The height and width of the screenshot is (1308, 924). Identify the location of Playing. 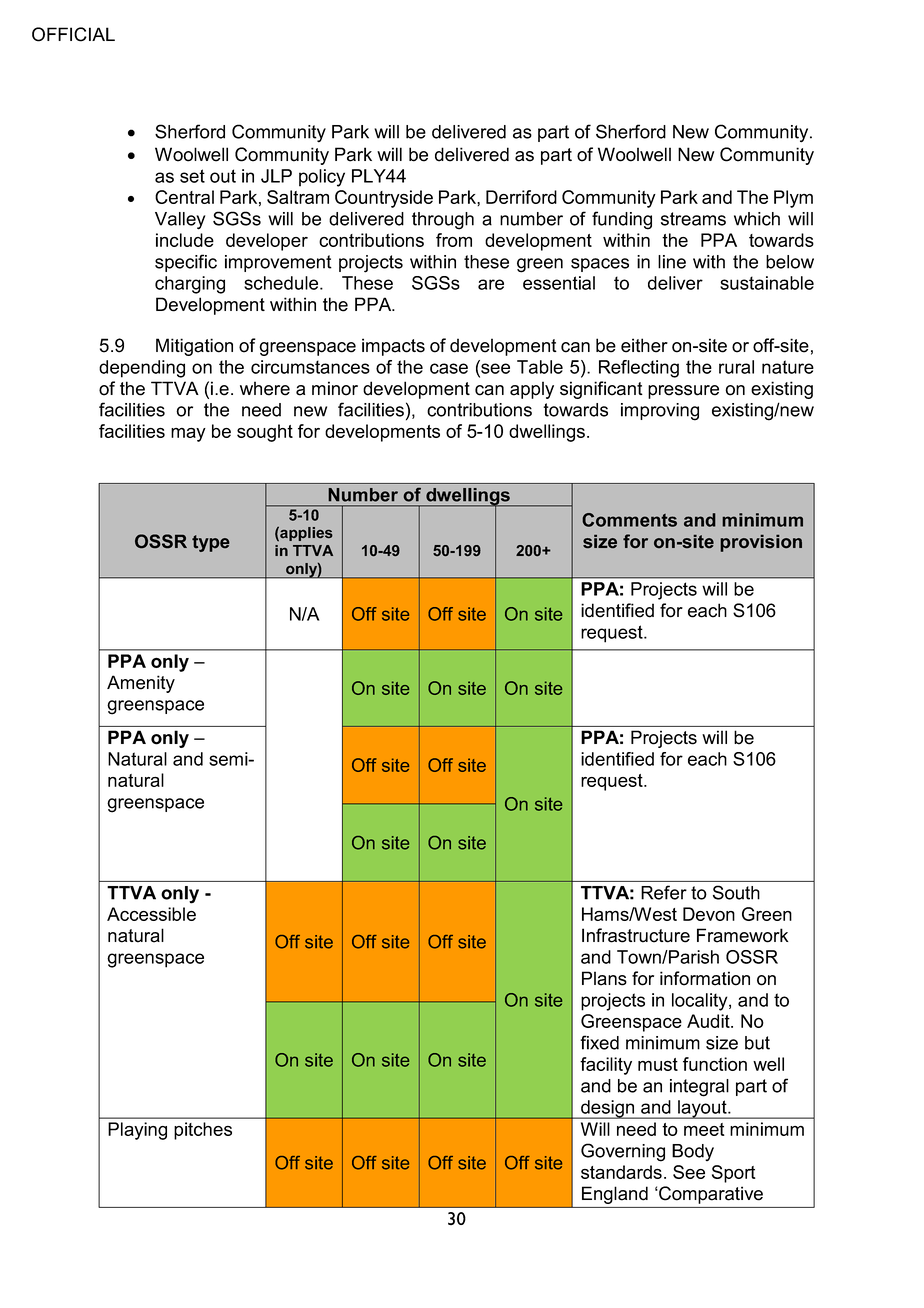
(137, 1131).
